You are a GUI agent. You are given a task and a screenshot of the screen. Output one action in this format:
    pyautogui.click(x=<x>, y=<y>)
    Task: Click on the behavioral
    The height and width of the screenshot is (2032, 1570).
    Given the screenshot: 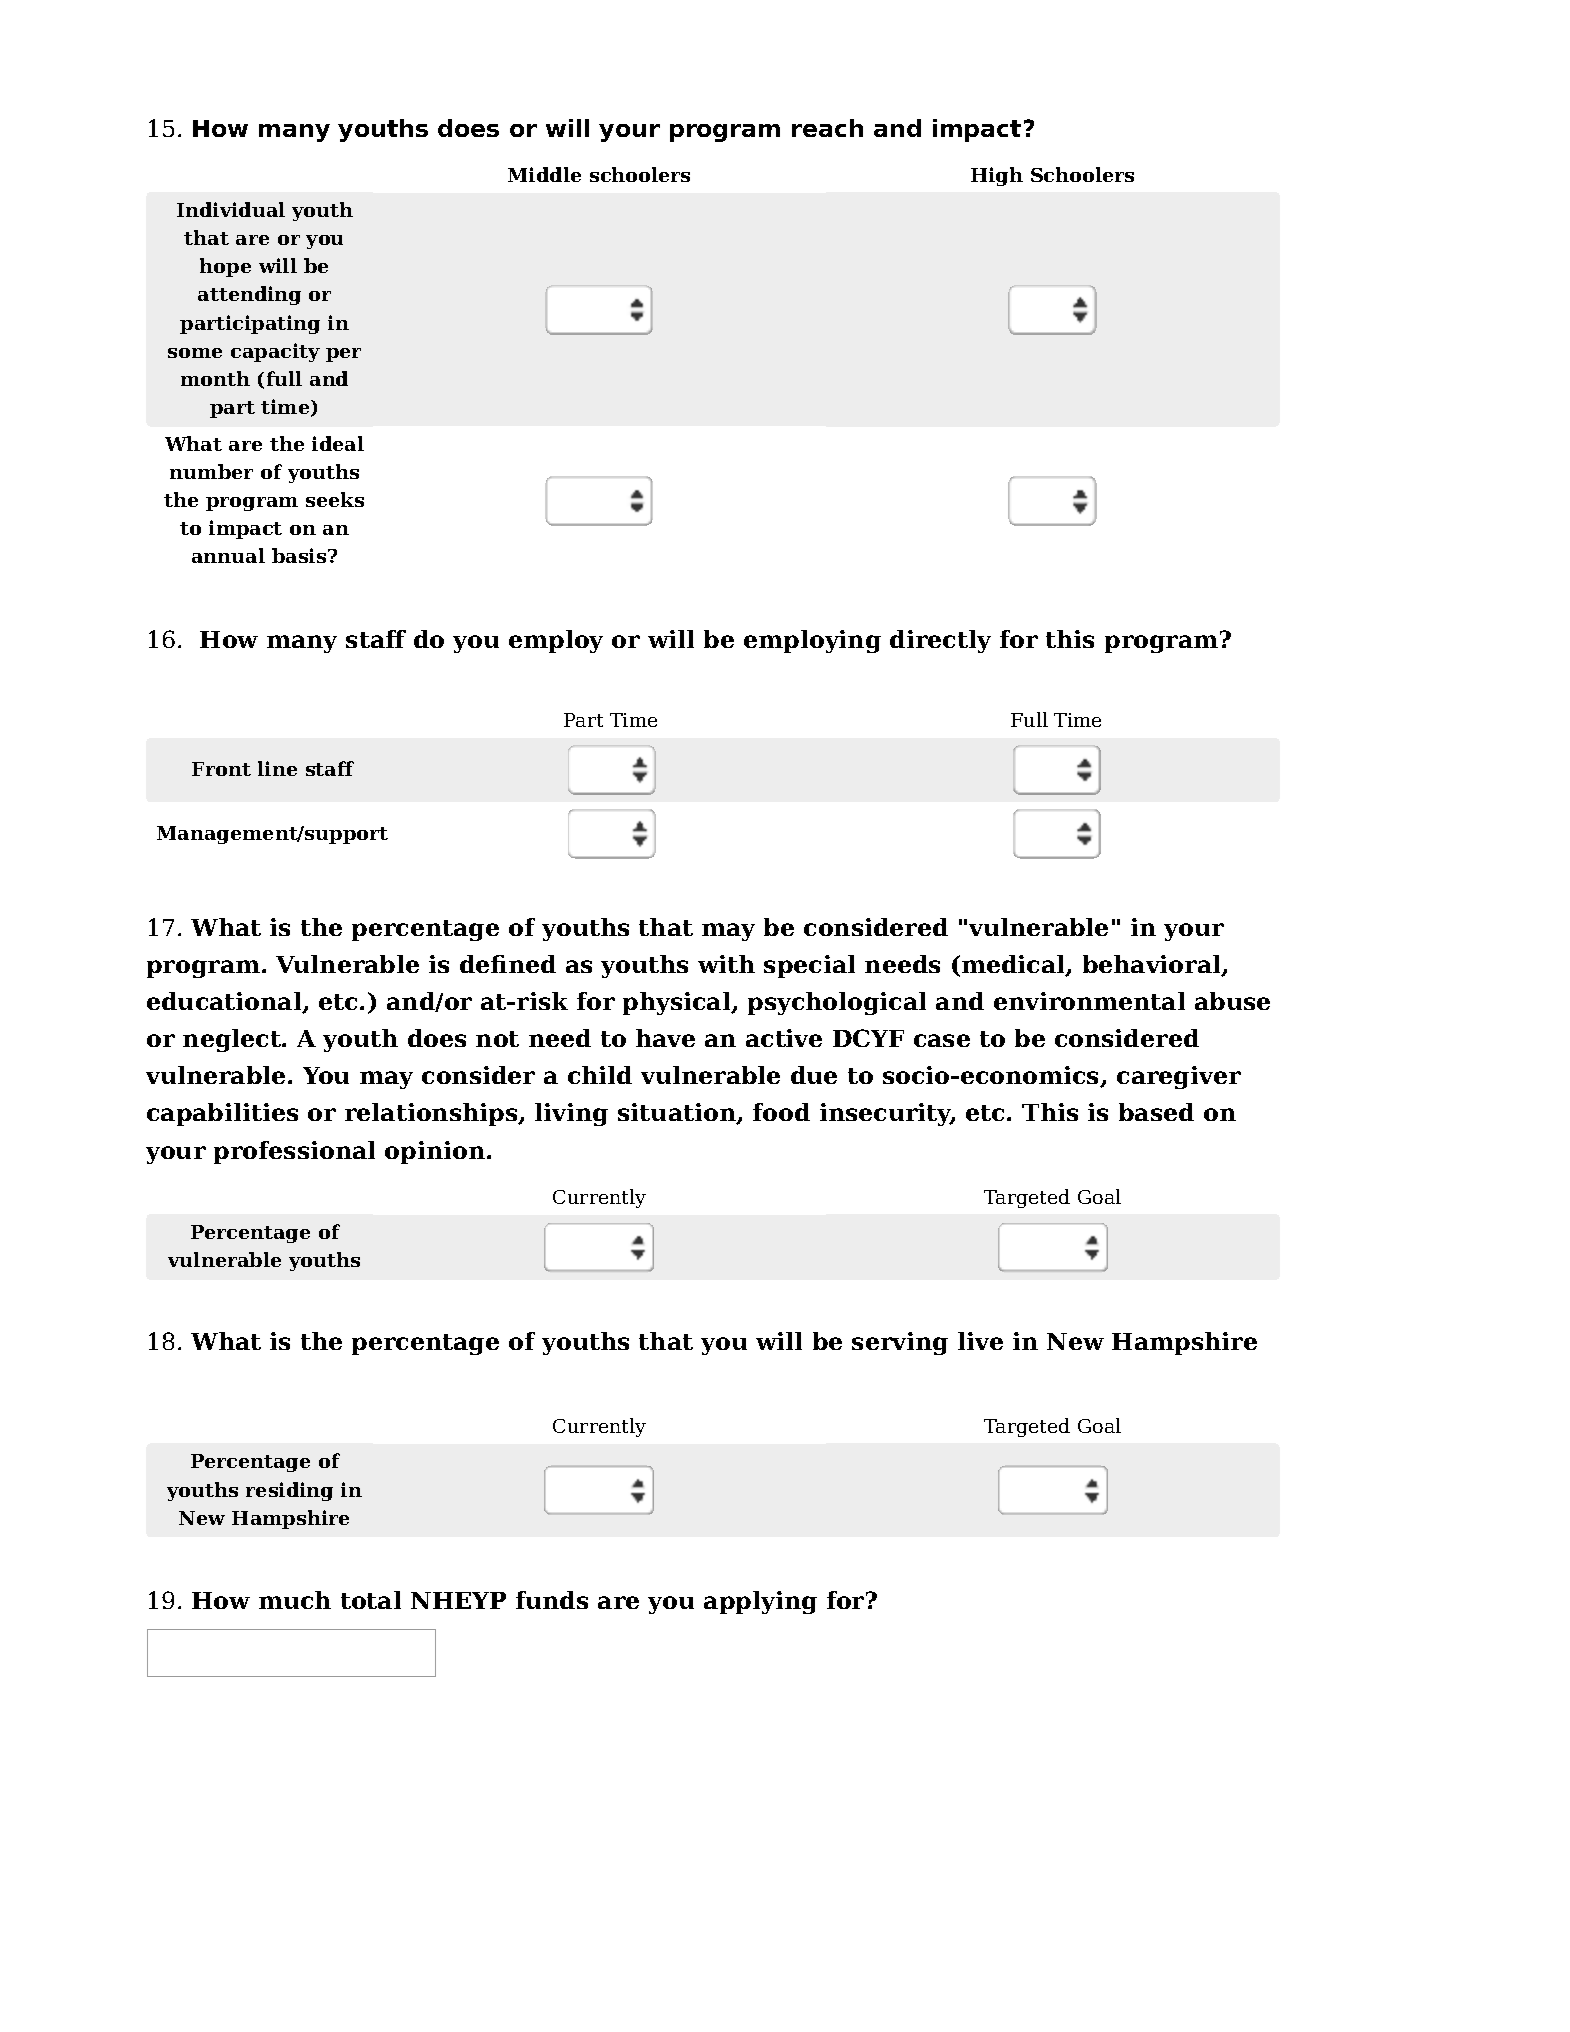 What is the action you would take?
    pyautogui.click(x=1153, y=965)
